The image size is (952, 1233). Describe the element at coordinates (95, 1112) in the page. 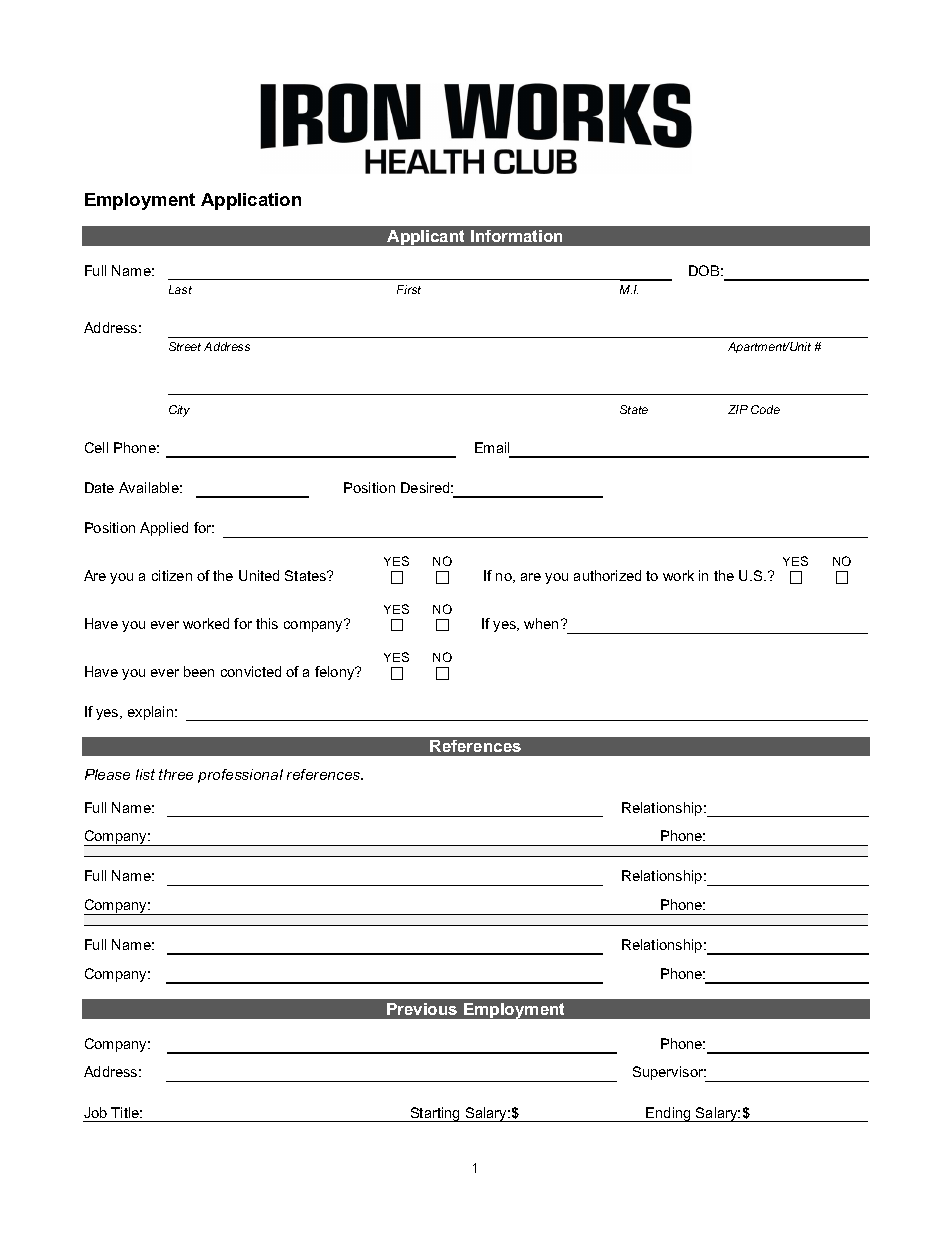

I see `Job` at that location.
